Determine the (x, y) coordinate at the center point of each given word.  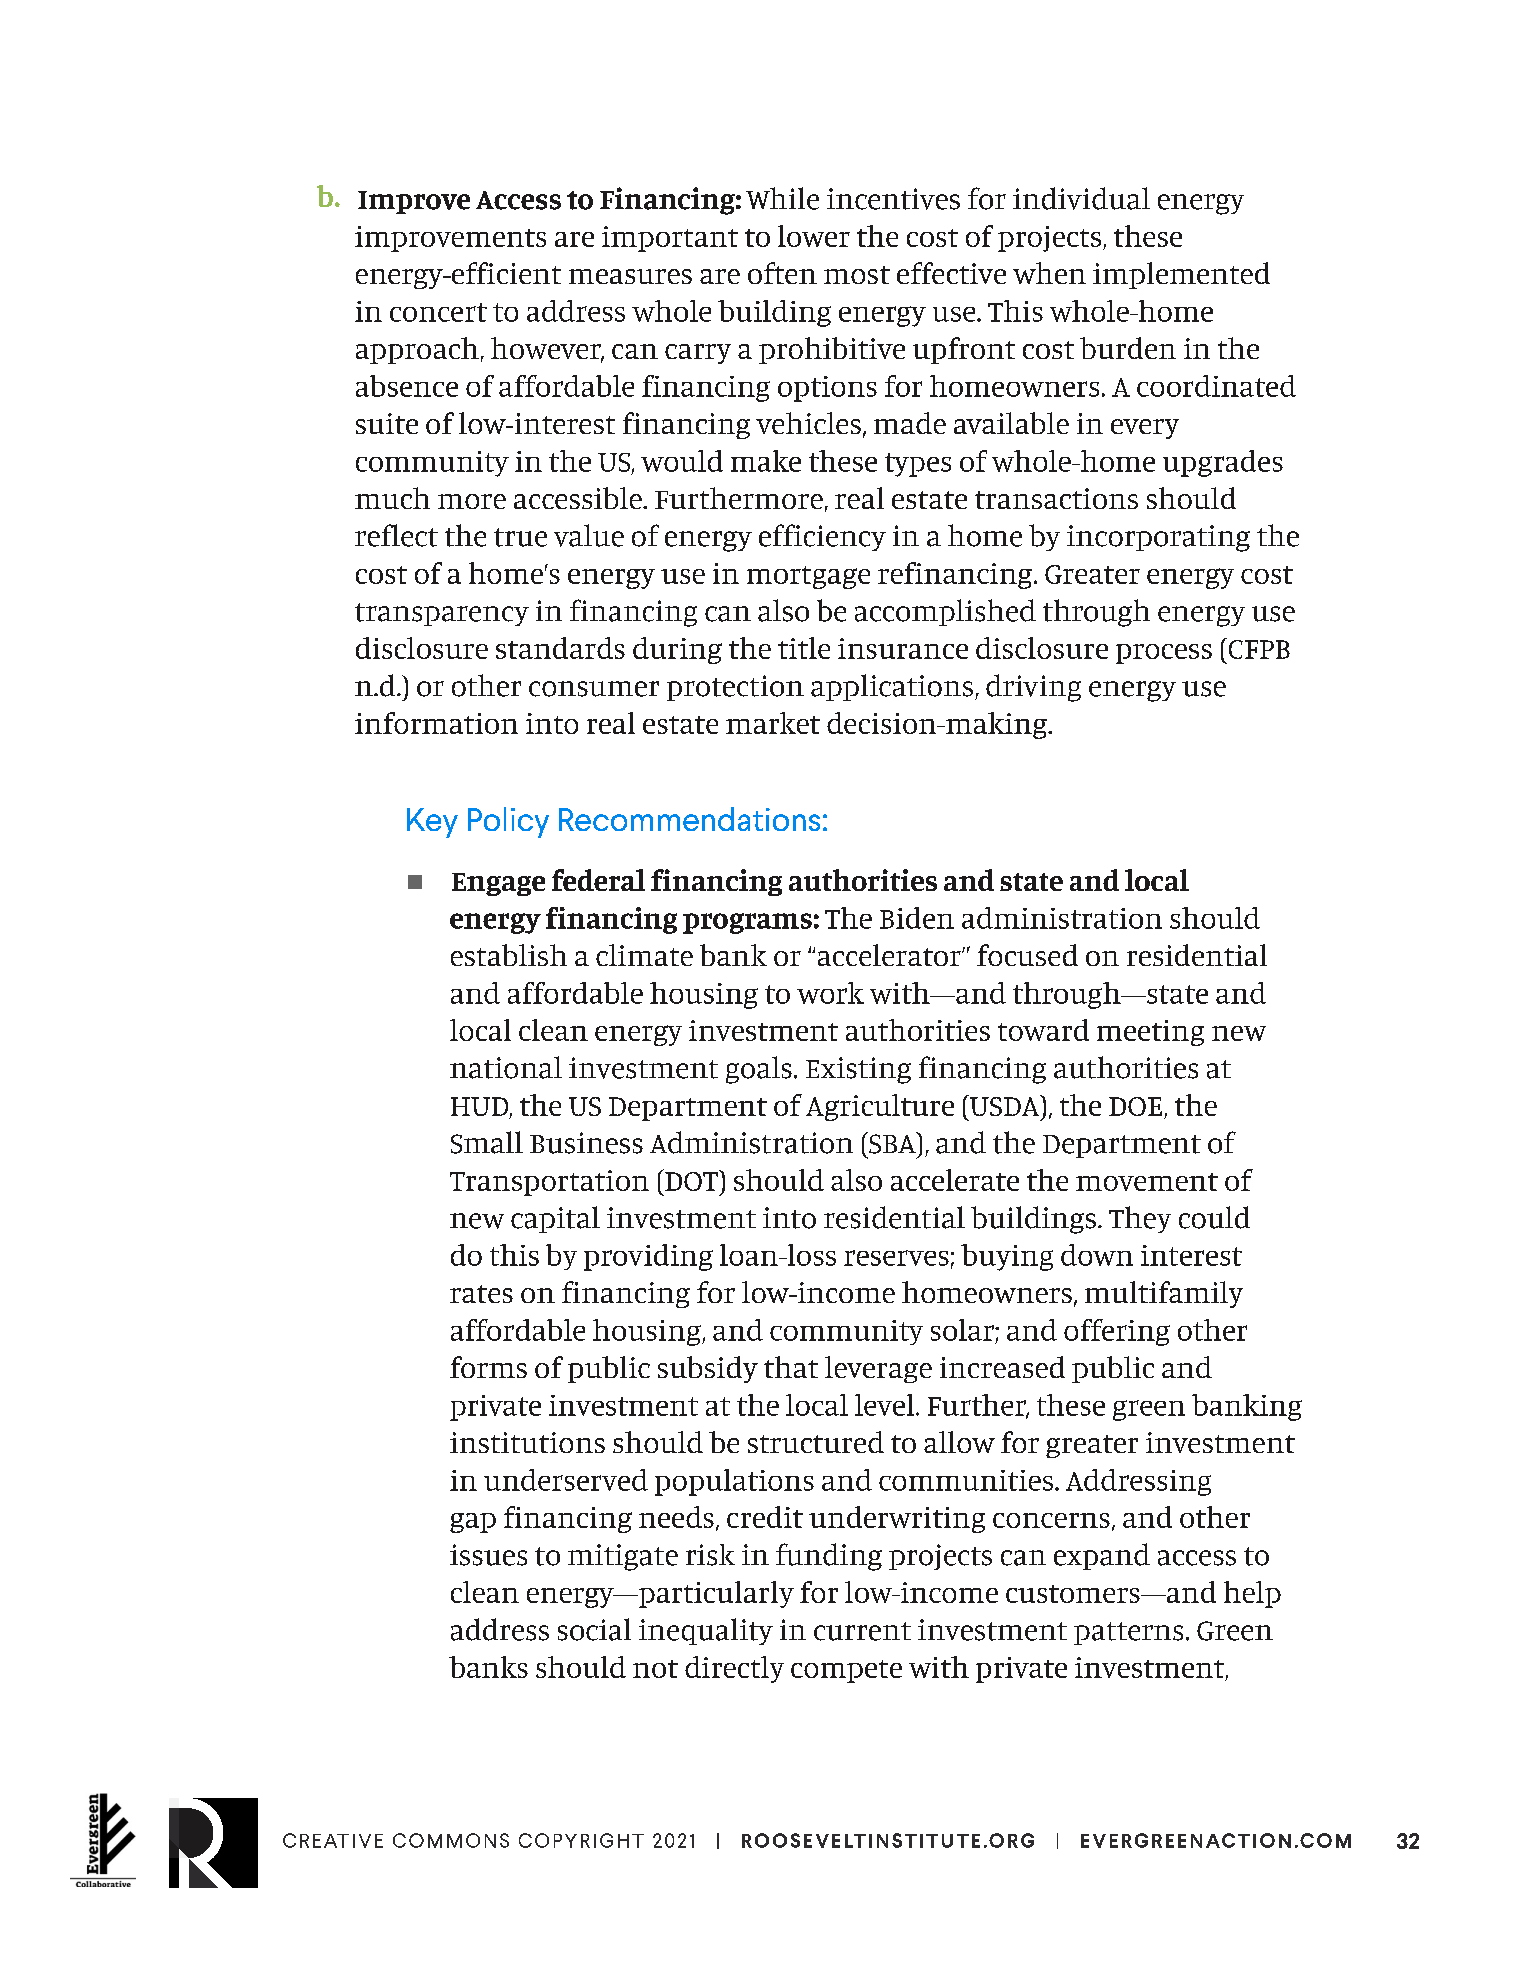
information (436, 723)
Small (487, 1142)
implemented (1181, 275)
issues (488, 1555)
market (773, 723)
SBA (892, 1143)
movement (1147, 1182)
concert (438, 312)
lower (814, 236)
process (1164, 654)
